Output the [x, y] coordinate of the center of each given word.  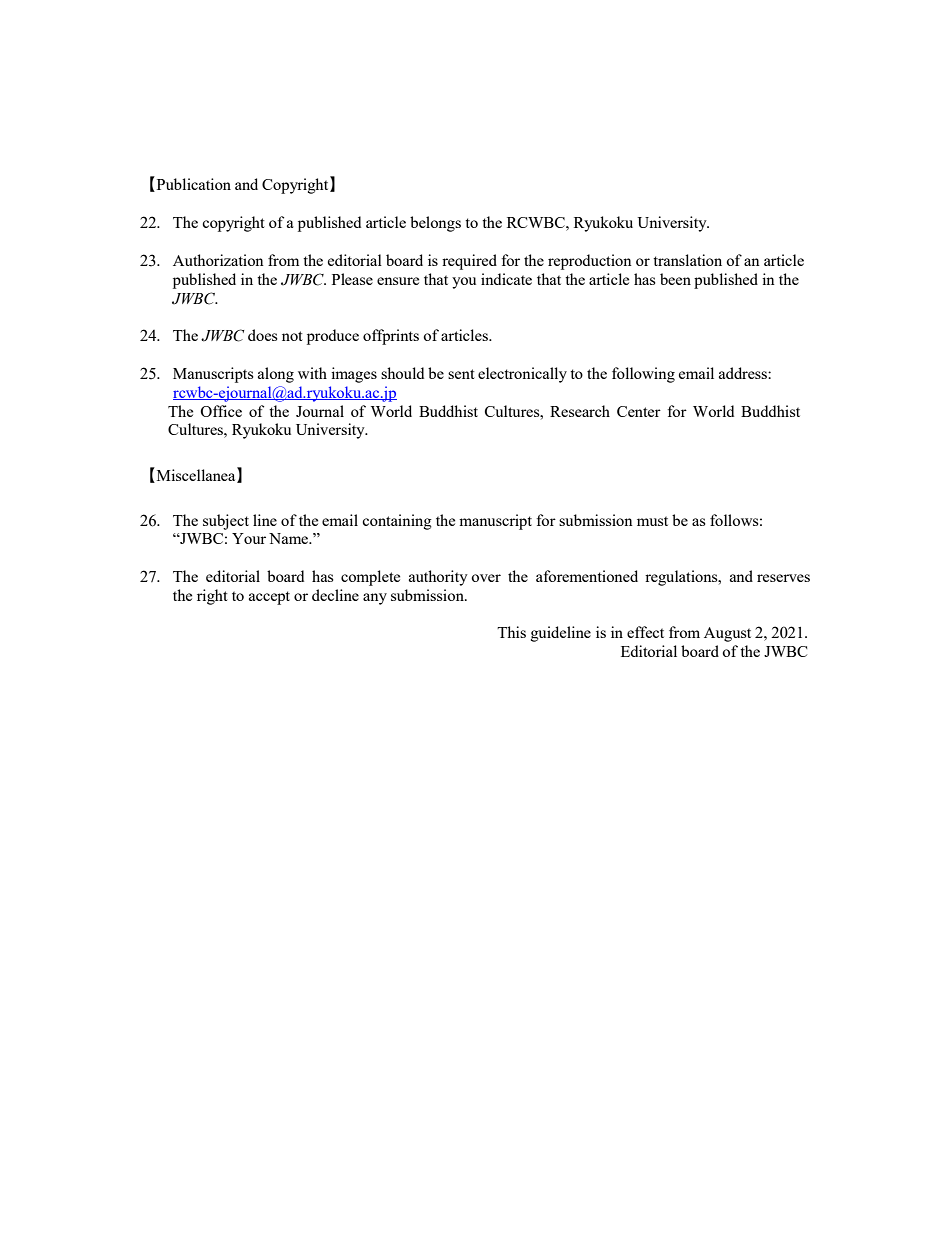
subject [226, 522]
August [727, 634]
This [511, 632]
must [652, 521]
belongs [435, 224]
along [276, 375]
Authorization [218, 260]
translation [687, 260]
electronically [522, 375]
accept [269, 598]
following [643, 375]
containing [397, 522]
